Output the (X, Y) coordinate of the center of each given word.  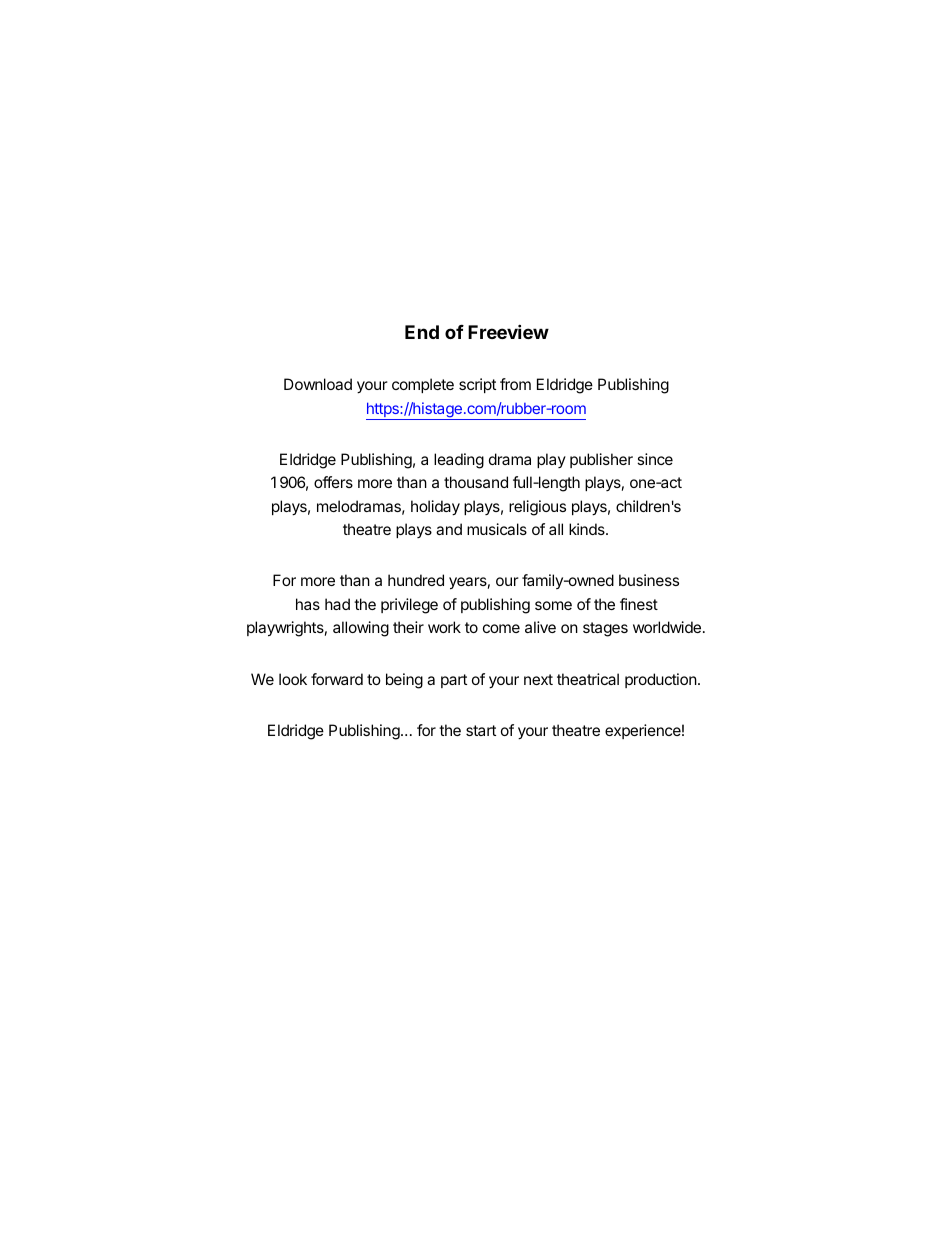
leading (459, 461)
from (515, 384)
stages (605, 629)
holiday (435, 508)
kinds (588, 529)
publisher (601, 460)
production (661, 680)
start (481, 730)
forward (337, 679)
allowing (361, 629)
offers (333, 482)
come (501, 628)
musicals (497, 529)
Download (318, 384)
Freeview (508, 331)
